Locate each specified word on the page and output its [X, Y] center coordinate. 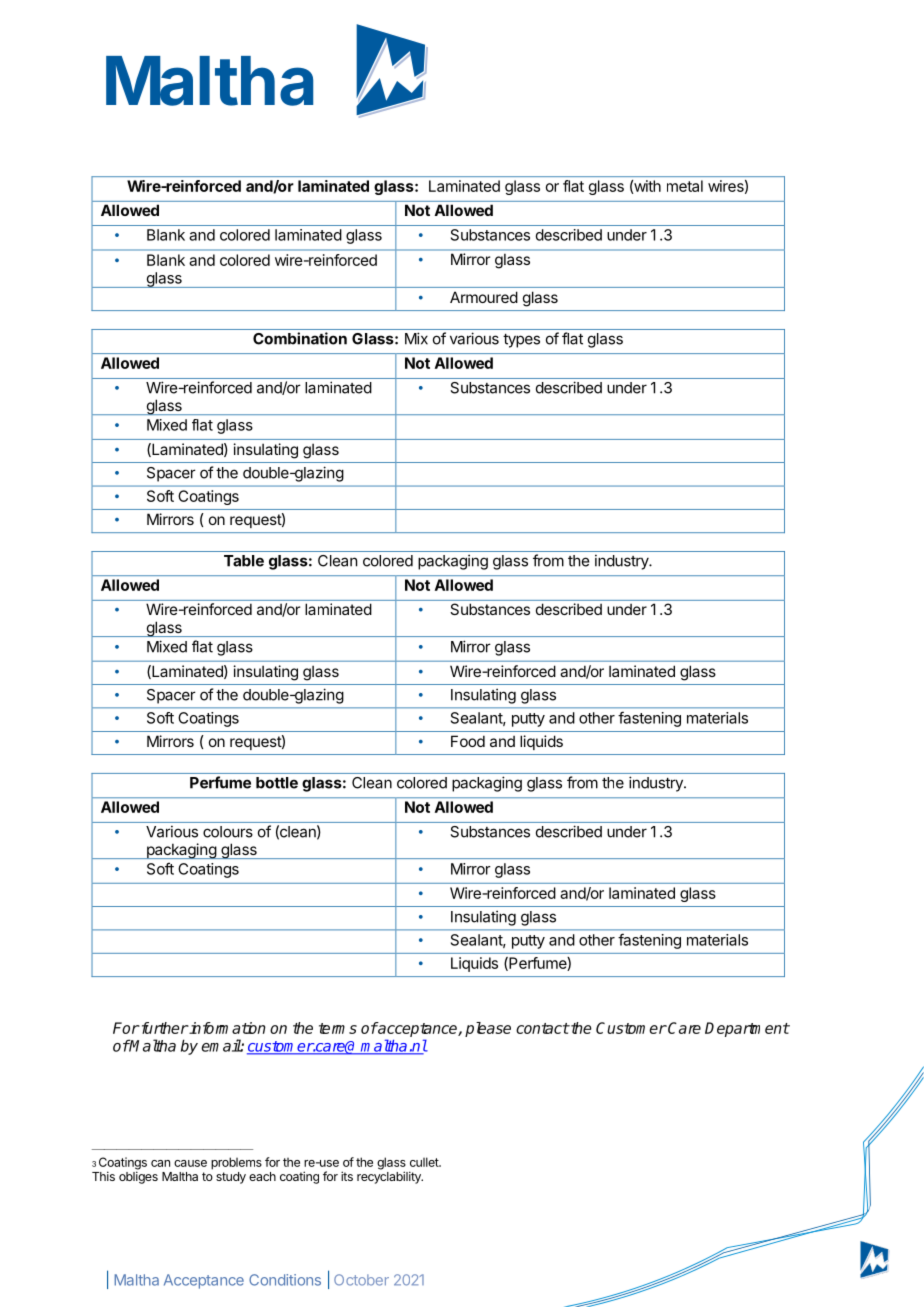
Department [747, 1029]
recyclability [390, 1177]
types [521, 341]
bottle [277, 783]
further [164, 1028]
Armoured [484, 297]
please [488, 1029]
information [227, 1028]
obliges [138, 1177]
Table [244, 561]
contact [542, 1028]
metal [685, 186]
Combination [300, 338]
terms [338, 1028]
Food [468, 741]
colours [228, 832]
